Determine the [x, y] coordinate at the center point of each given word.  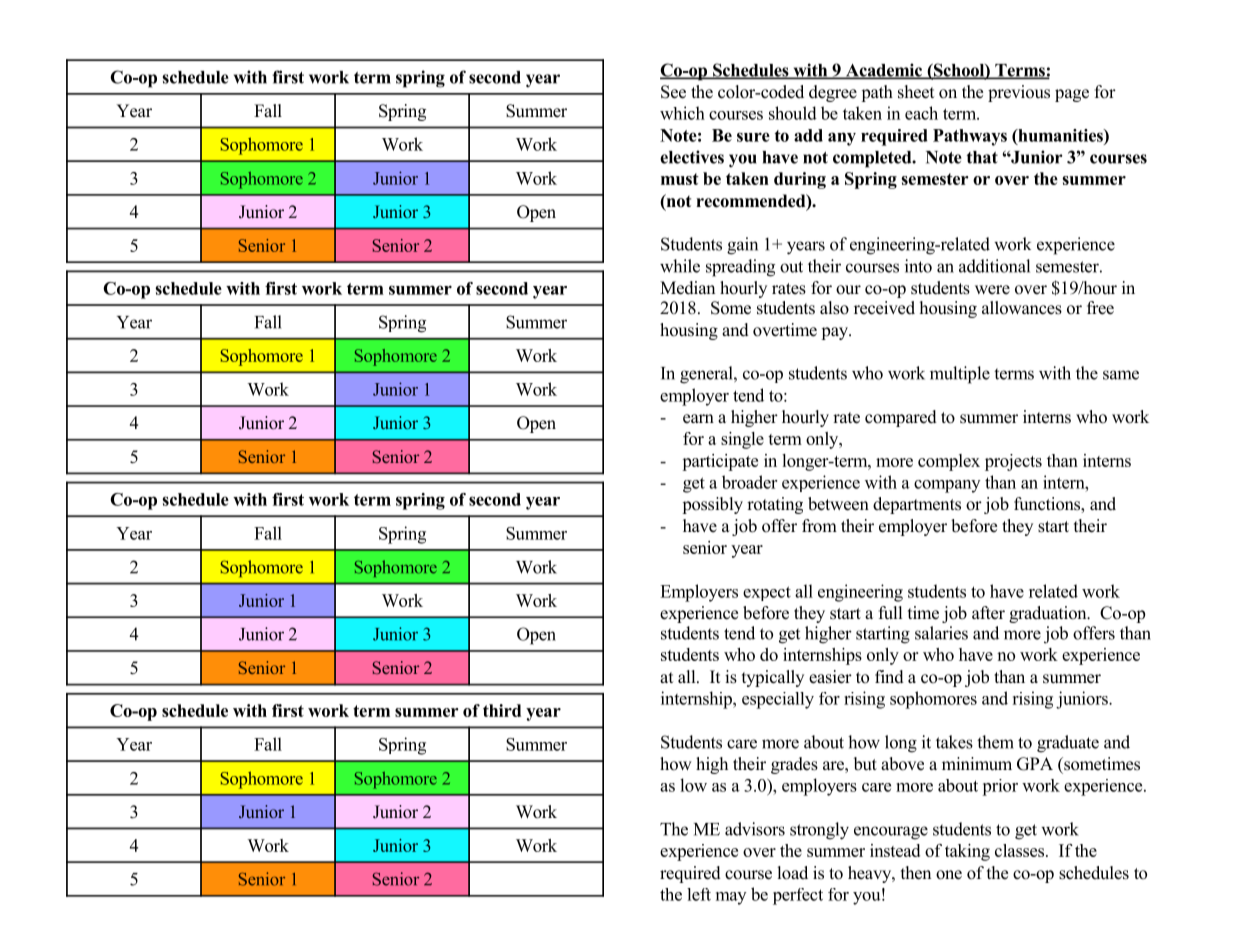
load [792, 873]
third [502, 710]
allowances [1022, 308]
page [1072, 95]
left [699, 894]
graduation [1049, 614]
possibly [712, 505]
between [838, 504]
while [680, 266]
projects [1013, 462]
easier [830, 677]
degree [833, 93]
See [673, 92]
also [834, 308]
